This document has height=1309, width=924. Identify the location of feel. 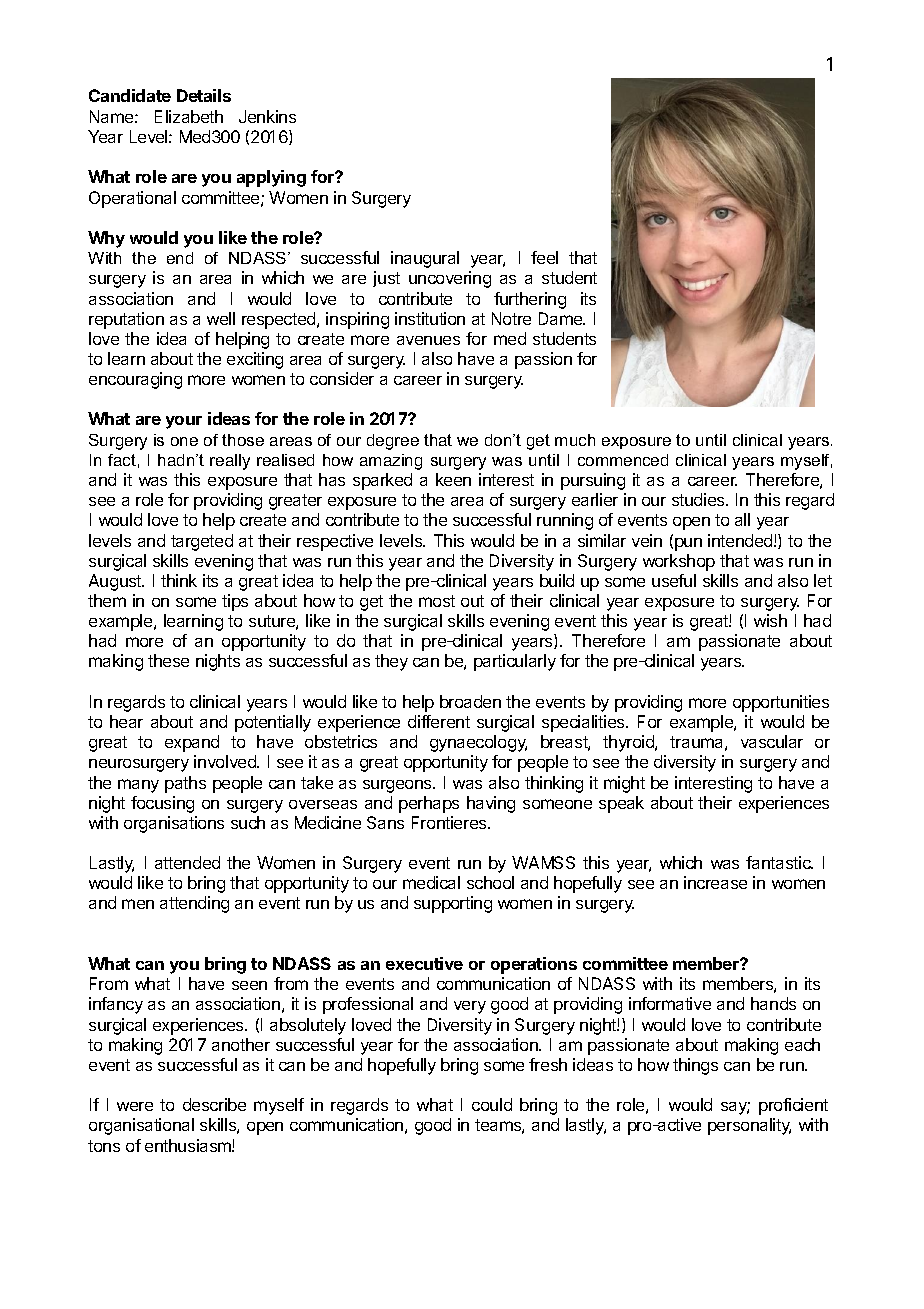
(544, 257).
